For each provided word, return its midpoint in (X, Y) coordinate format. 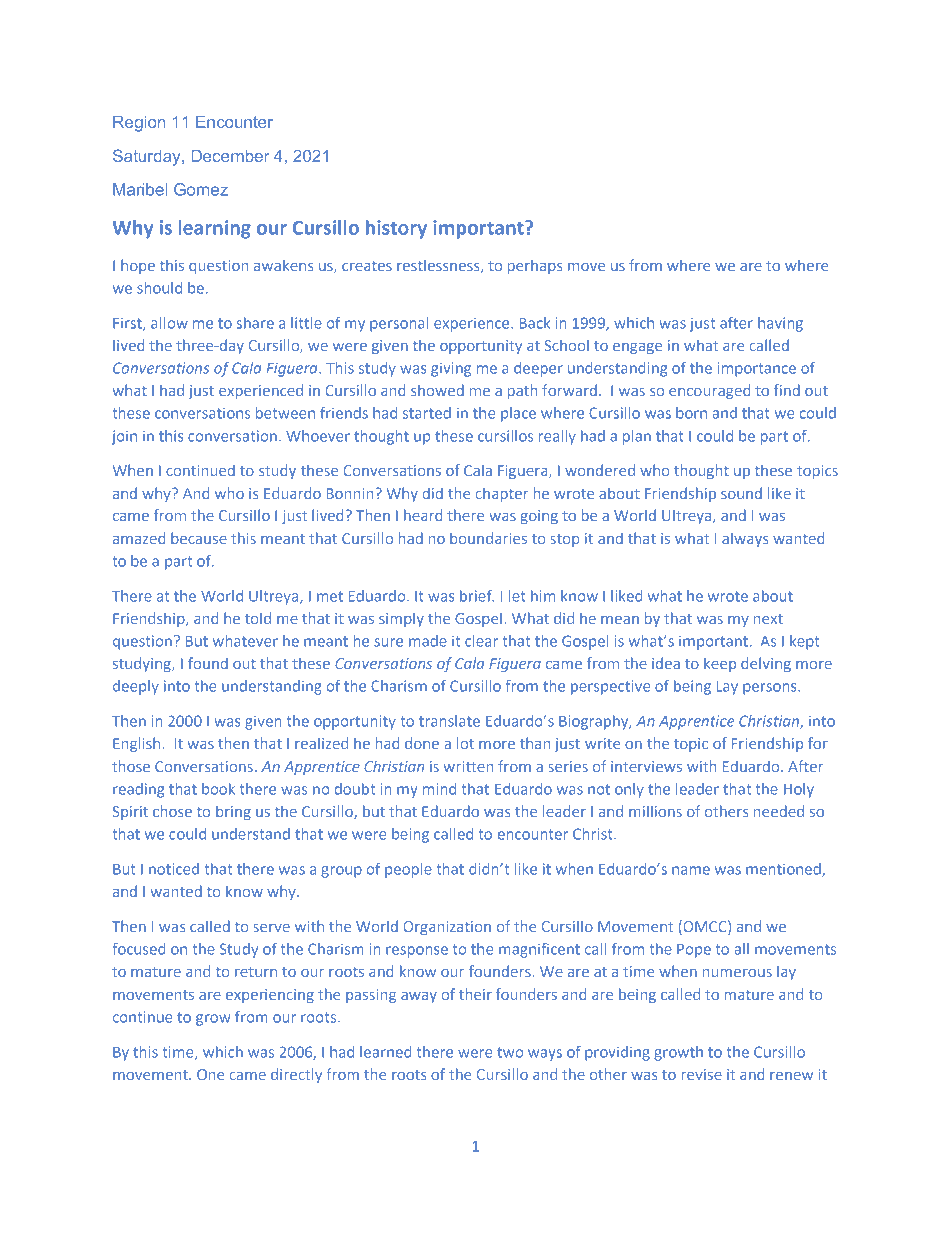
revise (702, 1074)
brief (477, 596)
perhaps (535, 266)
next (768, 619)
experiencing (270, 996)
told (258, 618)
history (396, 229)
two (510, 1052)
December (230, 156)
